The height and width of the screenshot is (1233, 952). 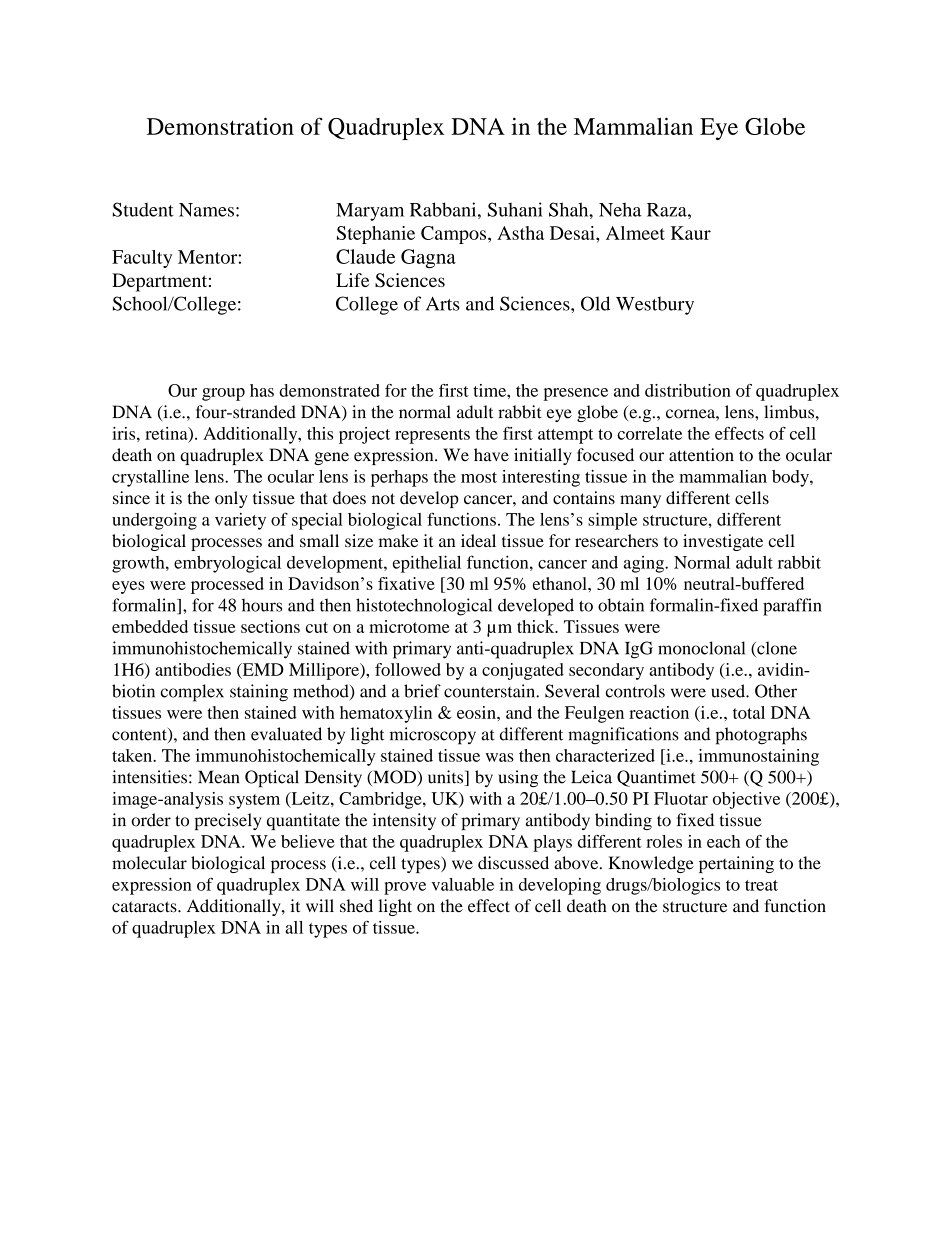 What do you see at coordinates (443, 304) in the screenshot?
I see `Arts` at bounding box center [443, 304].
